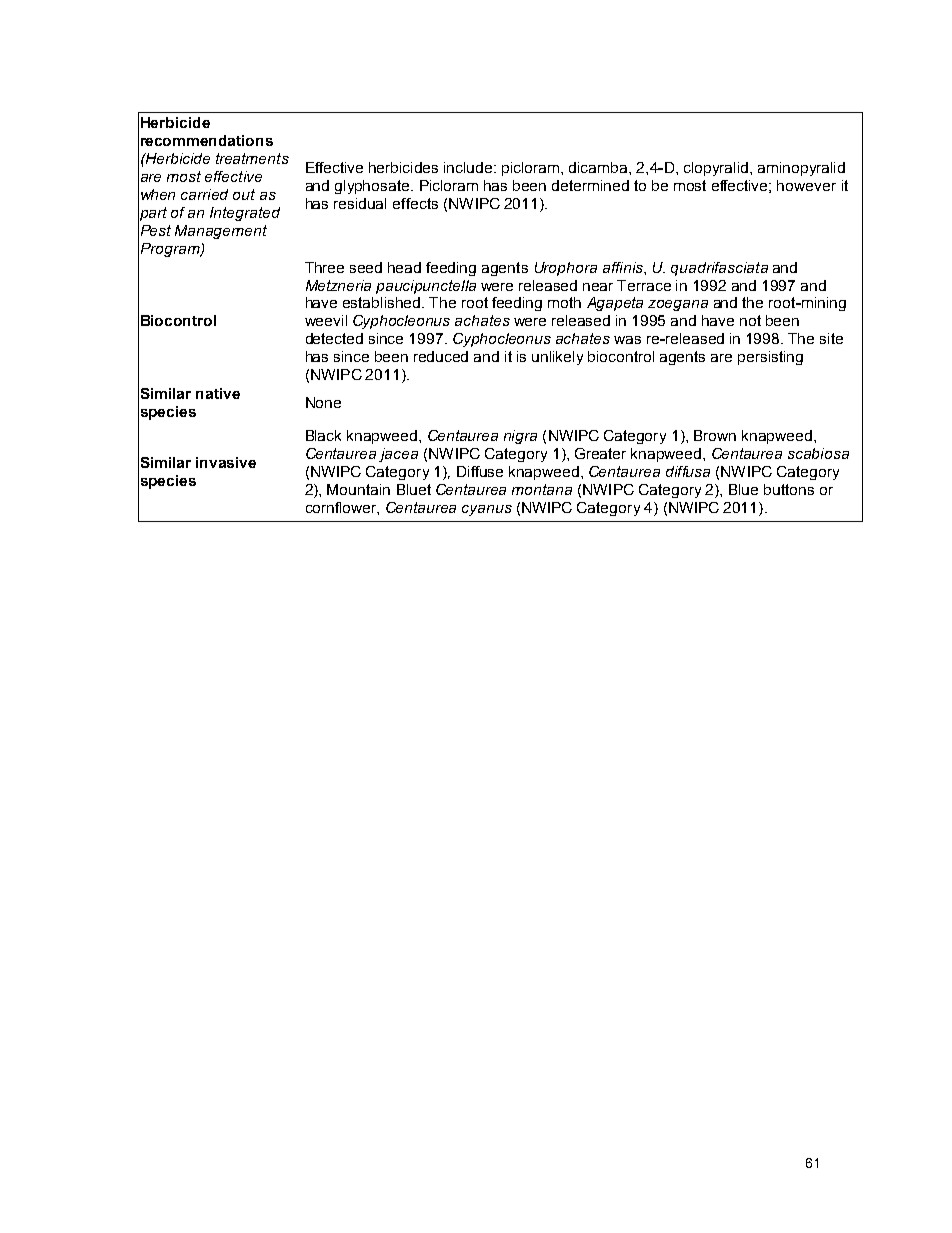 The width and height of the document is (952, 1233). Describe the element at coordinates (226, 462) in the document. I see `invasive` at that location.
